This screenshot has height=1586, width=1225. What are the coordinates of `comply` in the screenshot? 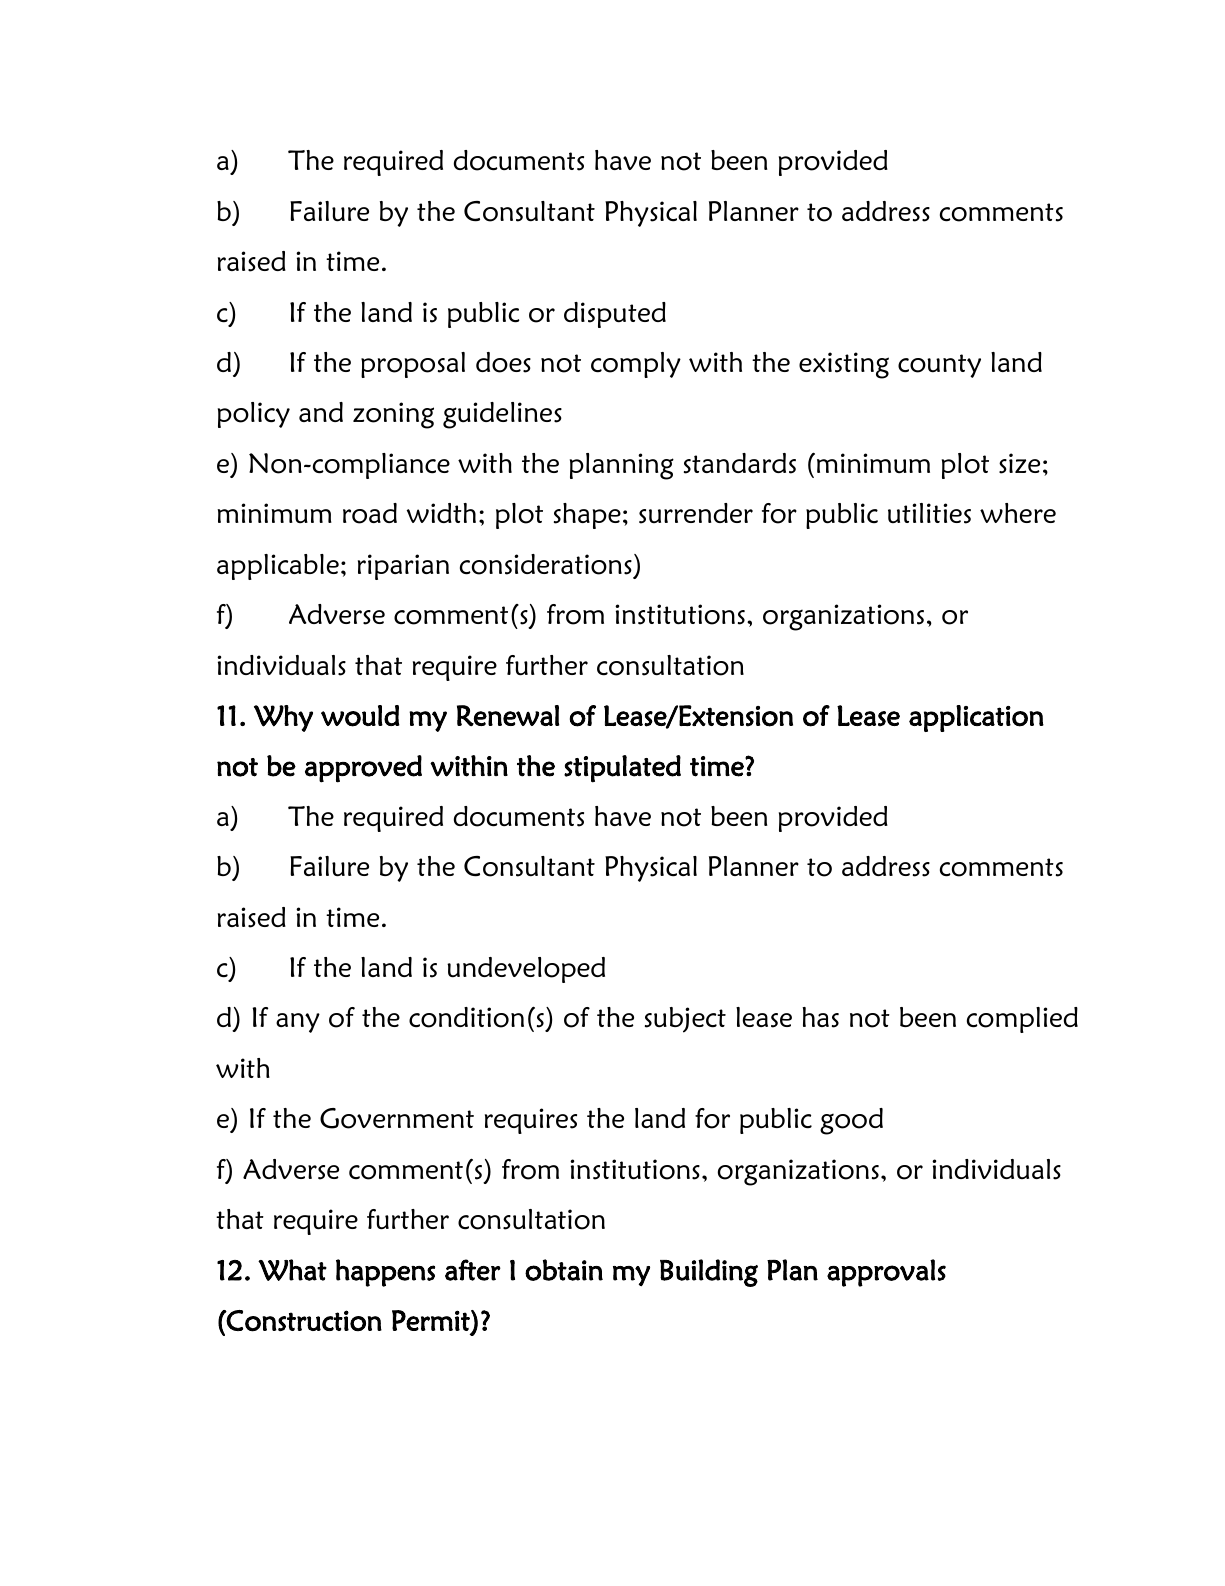 It's located at (636, 365).
